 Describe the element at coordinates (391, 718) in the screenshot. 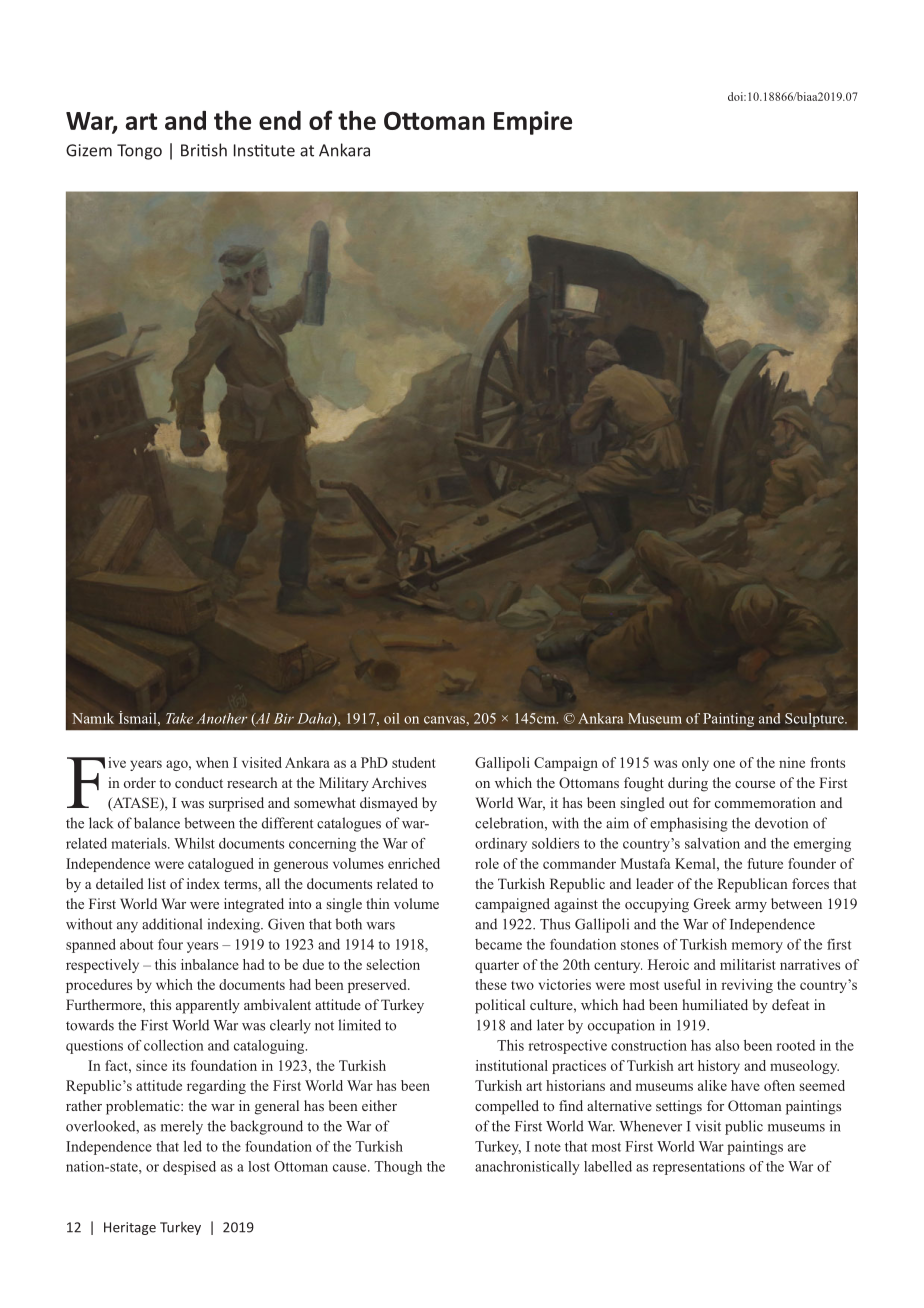

I see `oil` at that location.
